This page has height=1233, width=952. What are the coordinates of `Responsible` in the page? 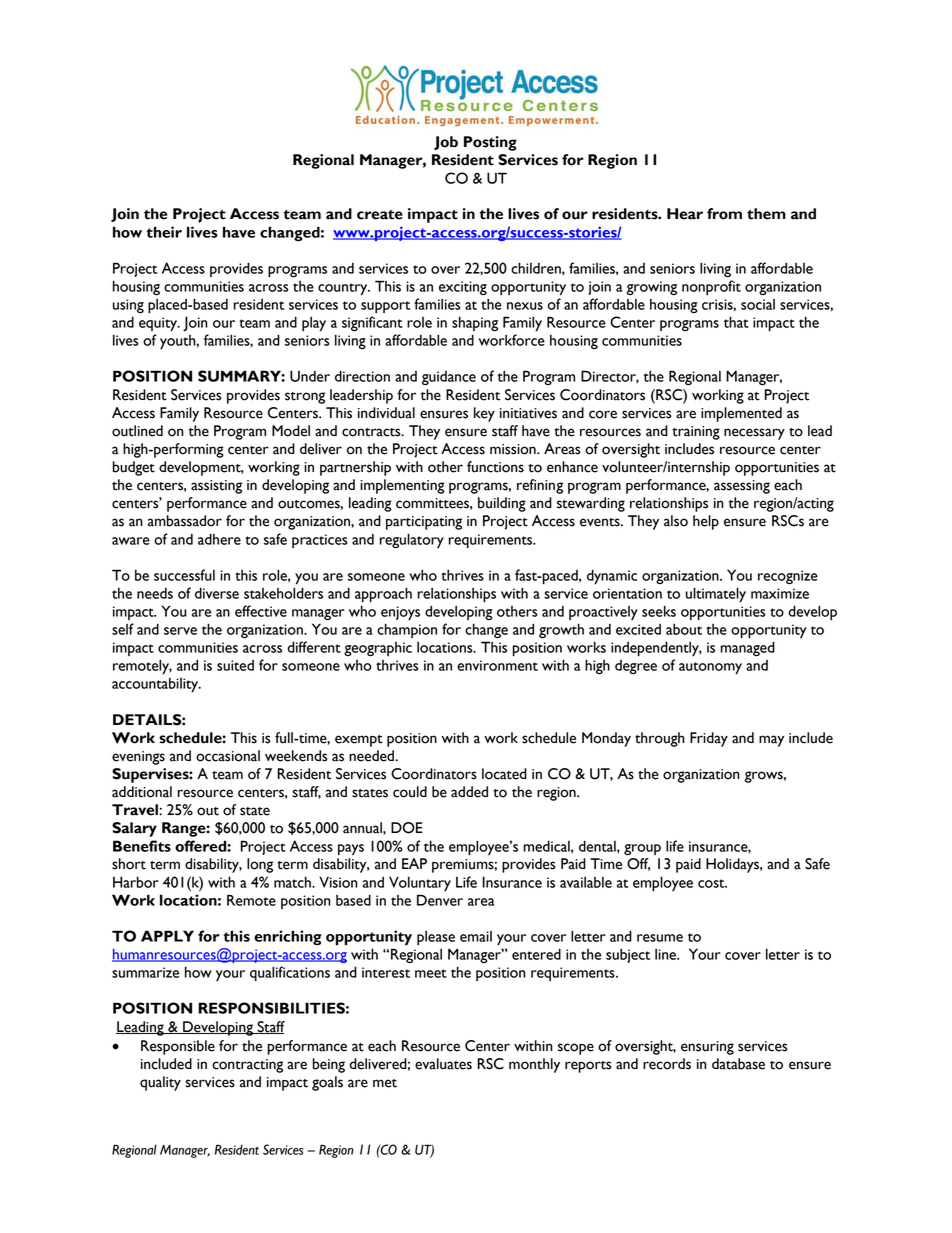 It's located at (178, 1047).
